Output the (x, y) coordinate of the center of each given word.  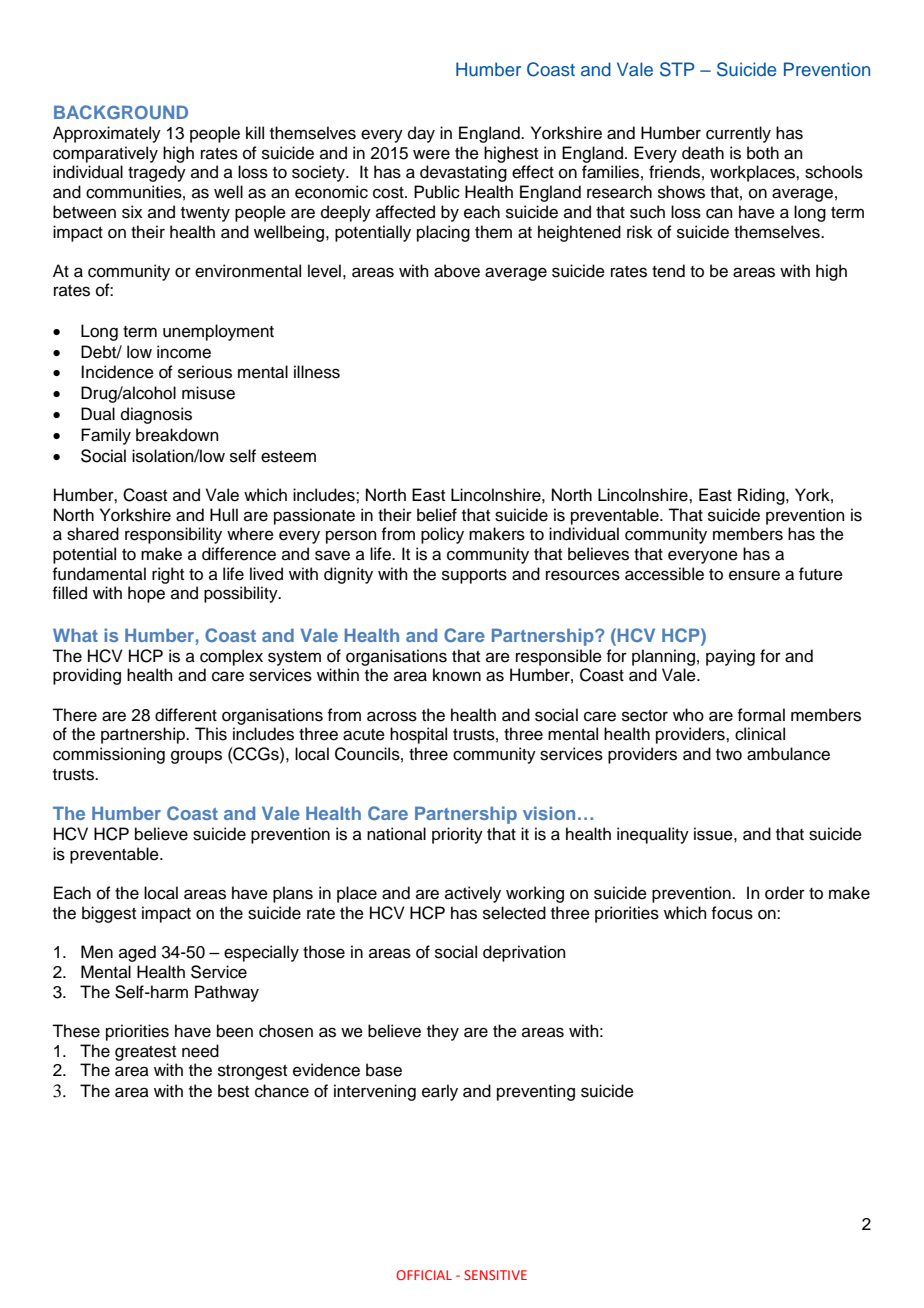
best (233, 1091)
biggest (109, 914)
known (457, 675)
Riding (762, 496)
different (186, 715)
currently (738, 134)
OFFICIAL (424, 1275)
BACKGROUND (121, 112)
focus (732, 913)
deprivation (524, 953)
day (421, 134)
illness (317, 372)
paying (730, 657)
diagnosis (156, 415)
